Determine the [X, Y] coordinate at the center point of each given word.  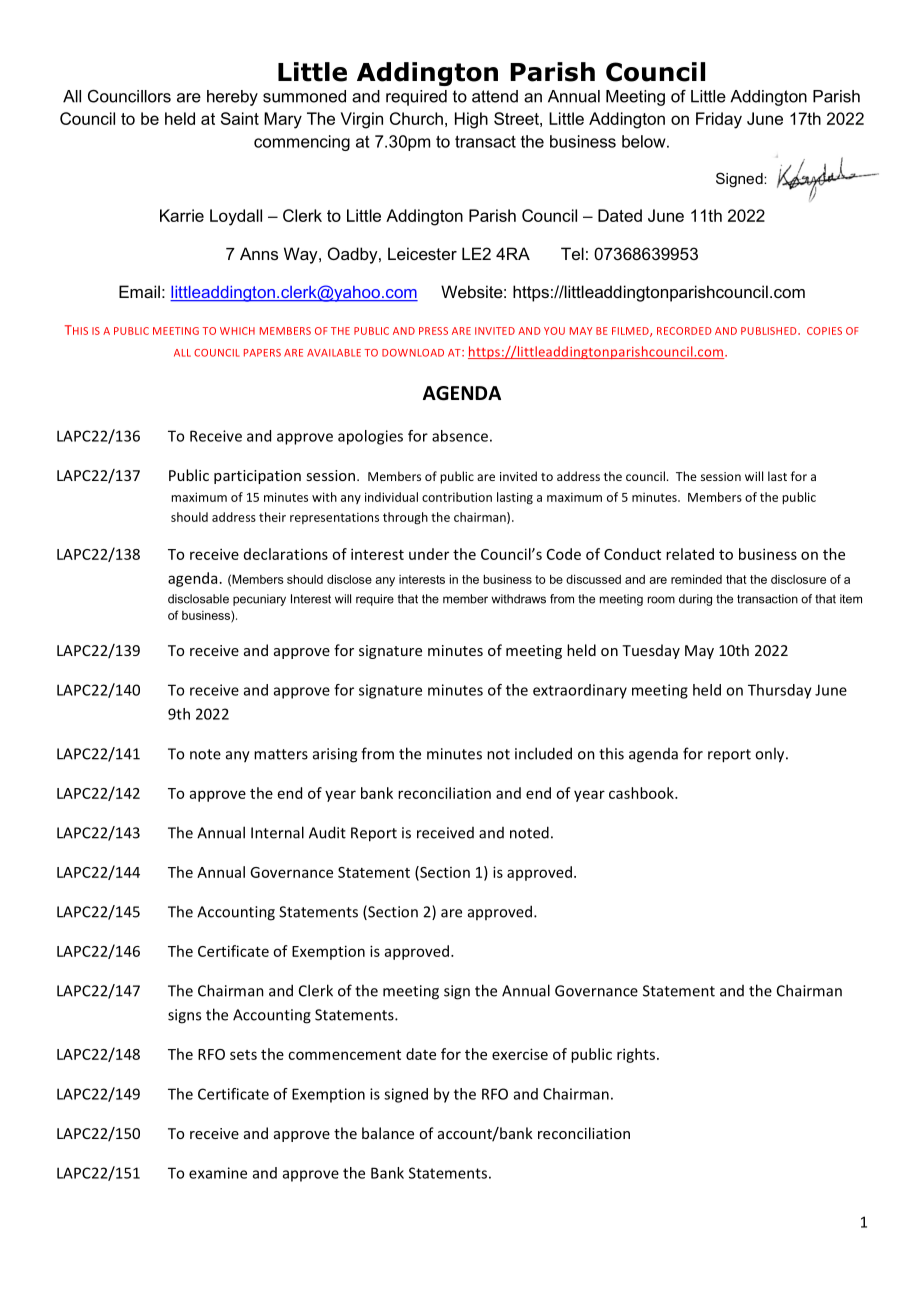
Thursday [780, 691]
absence [460, 436]
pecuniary [259, 600]
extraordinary [580, 691]
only [771, 755]
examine [218, 1173]
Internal [277, 832]
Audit [327, 832]
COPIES [824, 331]
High [471, 120]
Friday [719, 120]
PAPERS [262, 353]
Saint [240, 118]
